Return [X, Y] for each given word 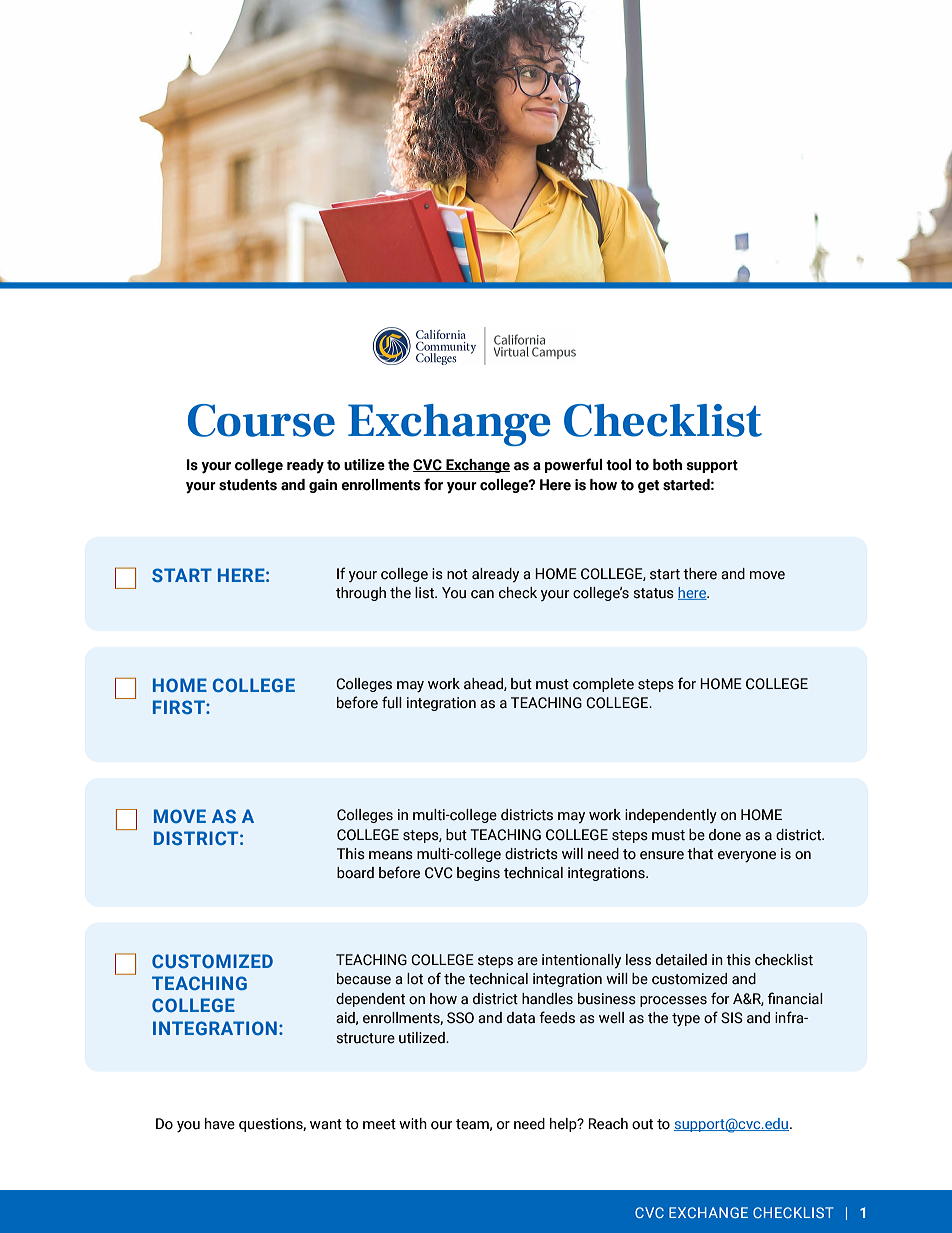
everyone [747, 857]
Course [261, 420]
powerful [573, 465]
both [667, 465]
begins [478, 874]
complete [603, 685]
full [392, 702]
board [355, 873]
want [326, 1124]
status [653, 593]
